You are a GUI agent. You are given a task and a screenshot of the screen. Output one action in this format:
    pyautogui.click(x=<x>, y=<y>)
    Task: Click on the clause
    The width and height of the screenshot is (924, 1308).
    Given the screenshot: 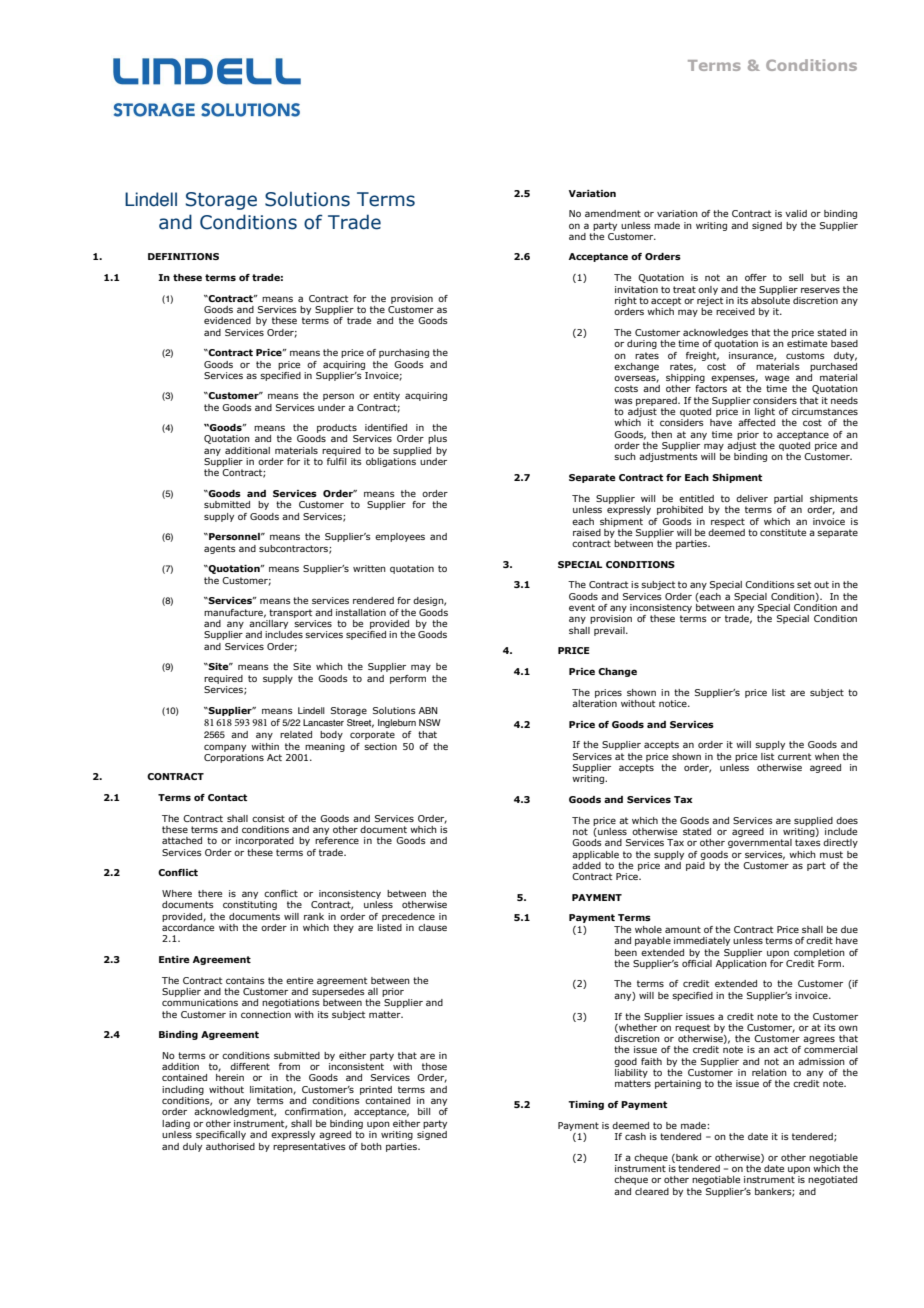 What is the action you would take?
    pyautogui.click(x=432, y=927)
